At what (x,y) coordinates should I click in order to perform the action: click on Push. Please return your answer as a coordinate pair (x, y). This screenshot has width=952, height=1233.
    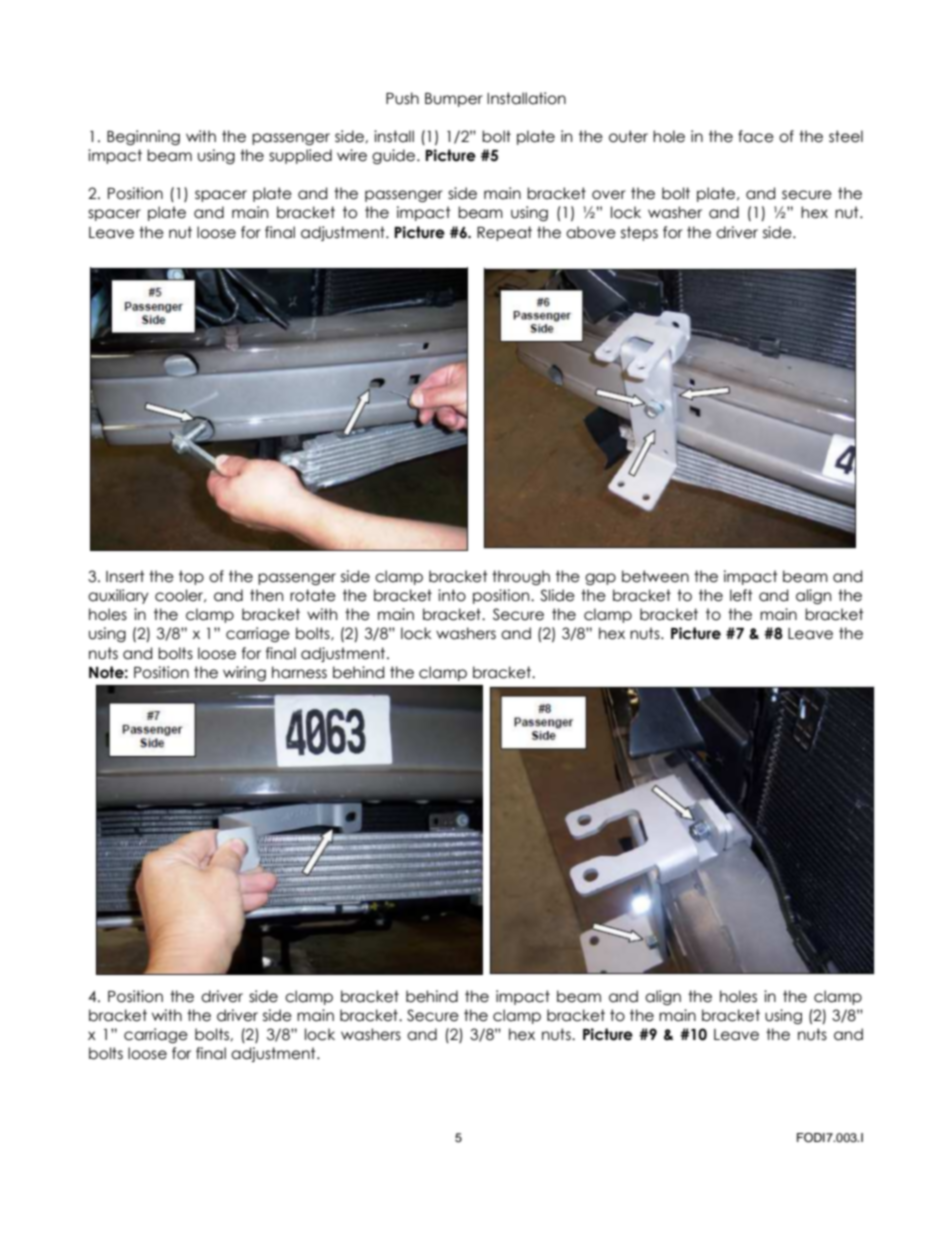
    Looking at the image, I should click on (402, 98).
